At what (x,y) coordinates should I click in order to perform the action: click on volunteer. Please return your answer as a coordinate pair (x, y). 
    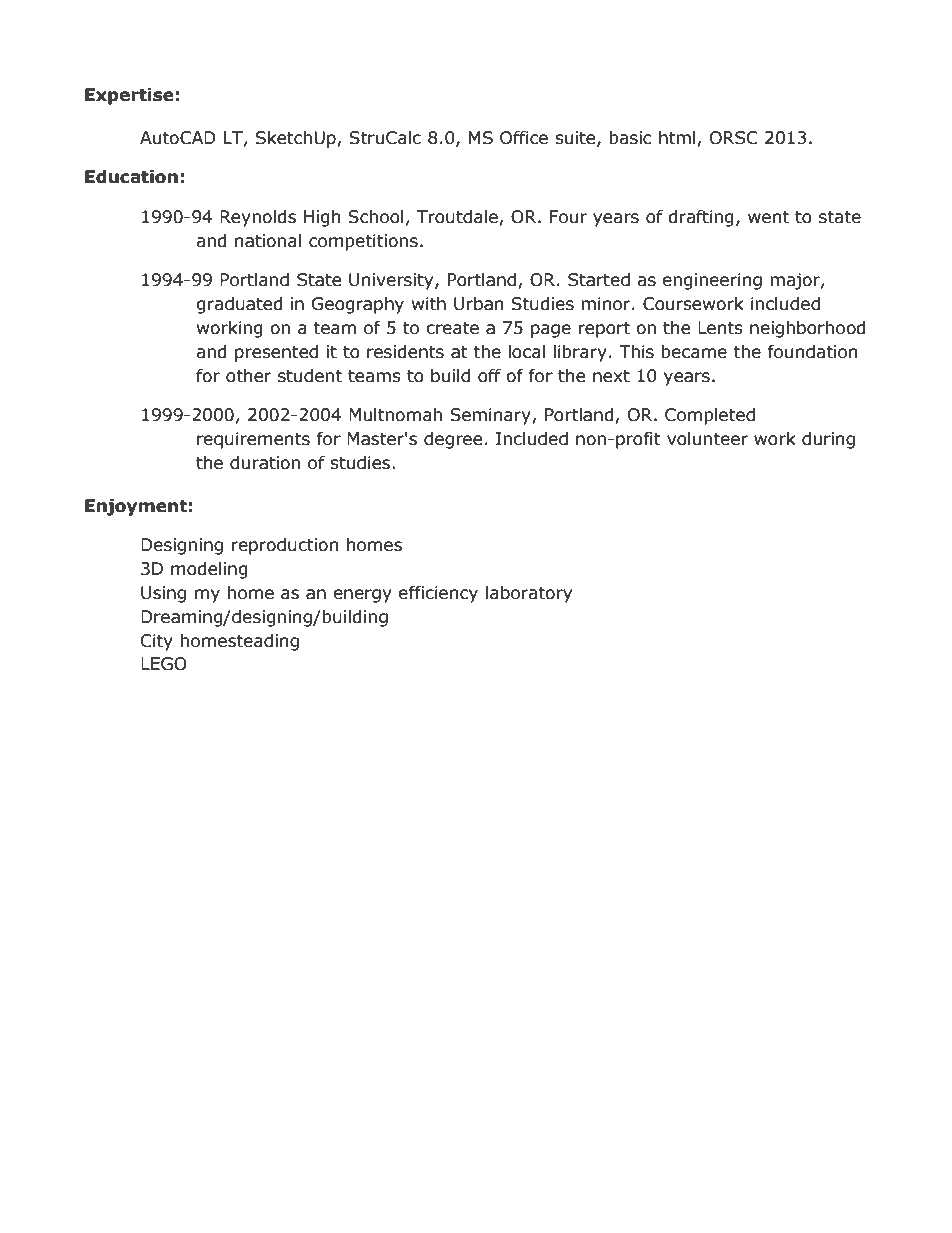
    Looking at the image, I should click on (707, 439).
